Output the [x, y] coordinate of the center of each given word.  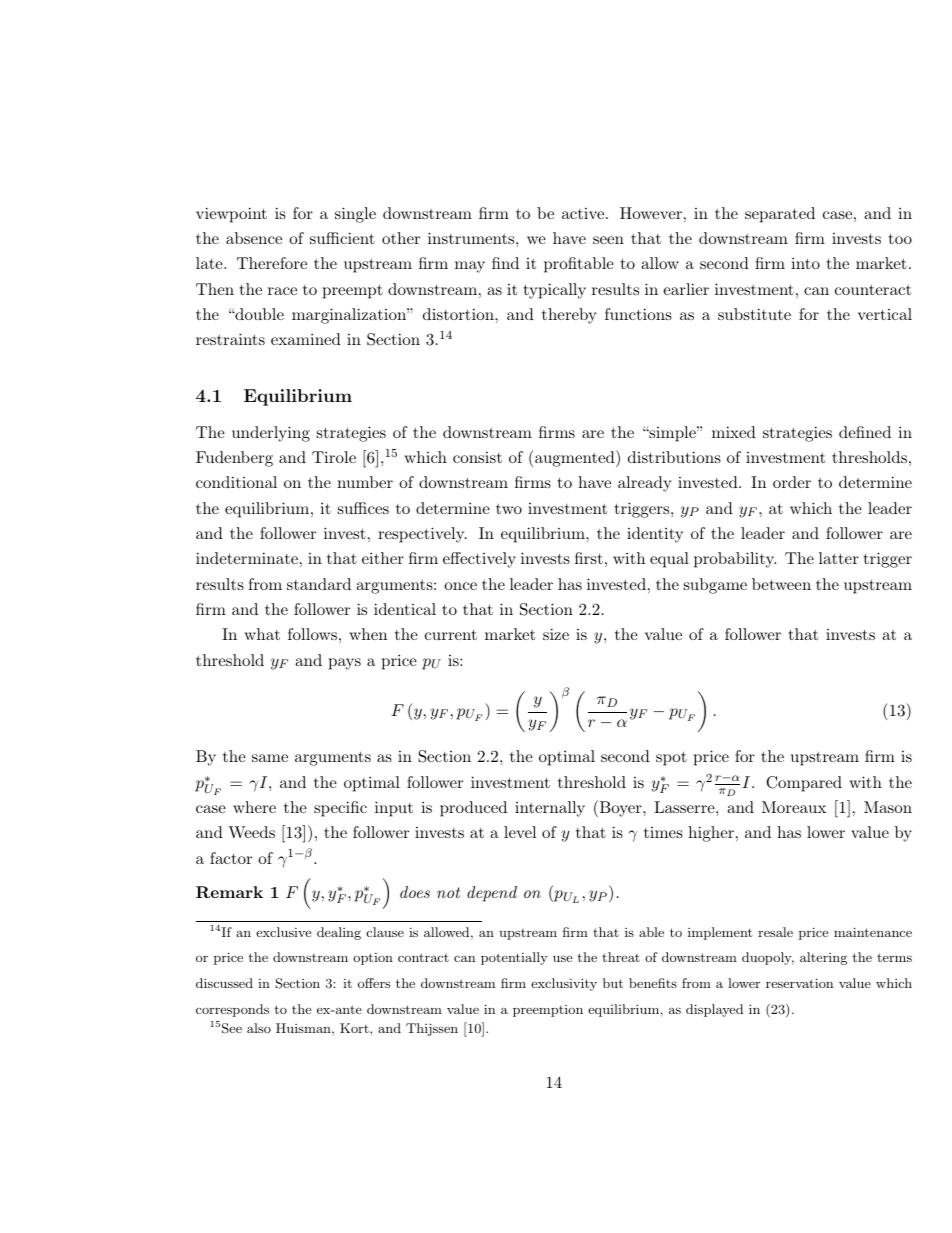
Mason [888, 807]
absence [254, 238]
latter [839, 558]
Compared [804, 784]
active [583, 213]
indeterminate [247, 558]
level [520, 832]
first [589, 558]
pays [345, 664]
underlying [271, 434]
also [259, 1028]
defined [865, 432]
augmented [576, 458]
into [805, 263]
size [556, 634]
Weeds [251, 832]
